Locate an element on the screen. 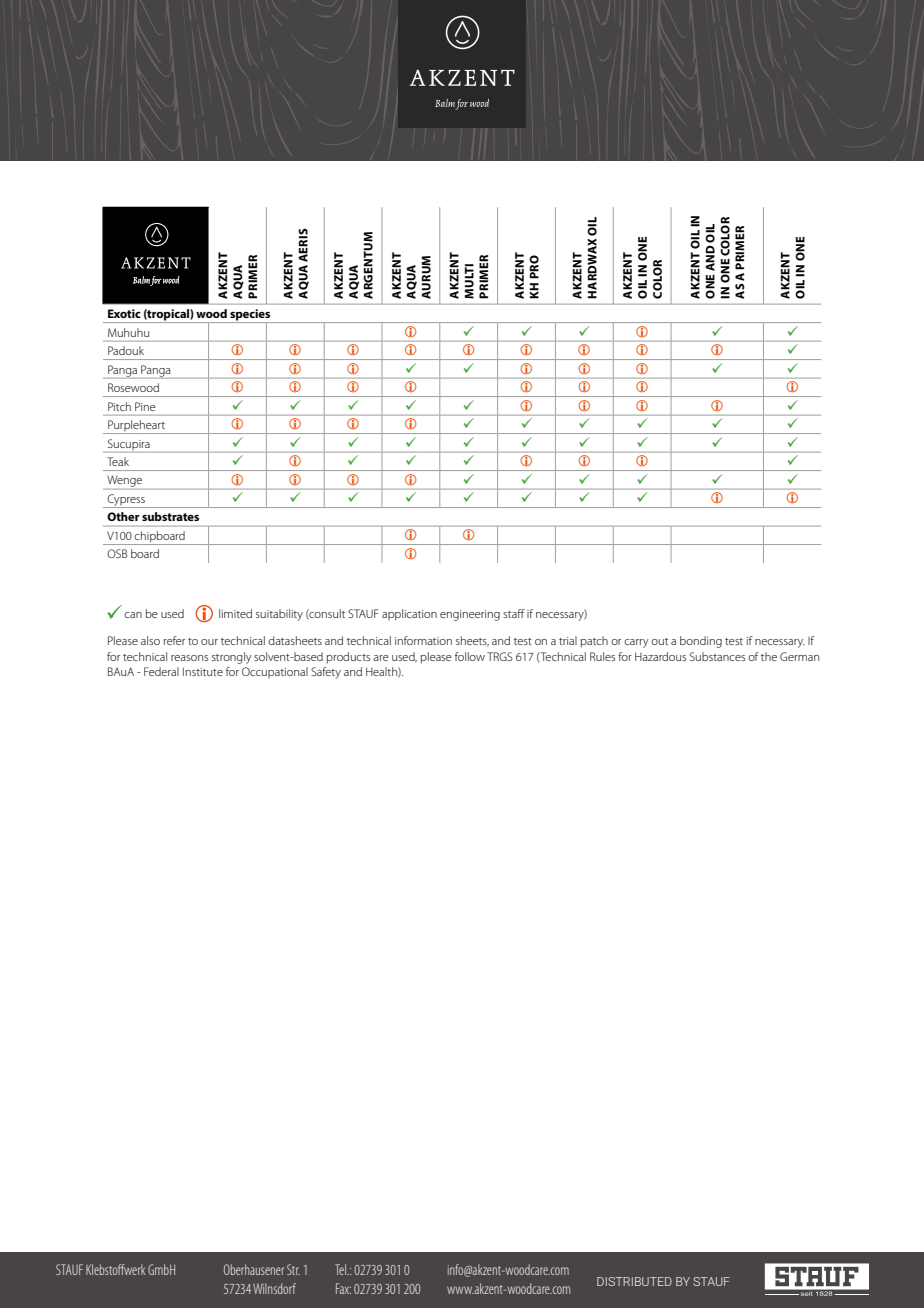 This screenshot has width=924, height=1308. Pine is located at coordinates (145, 406).
